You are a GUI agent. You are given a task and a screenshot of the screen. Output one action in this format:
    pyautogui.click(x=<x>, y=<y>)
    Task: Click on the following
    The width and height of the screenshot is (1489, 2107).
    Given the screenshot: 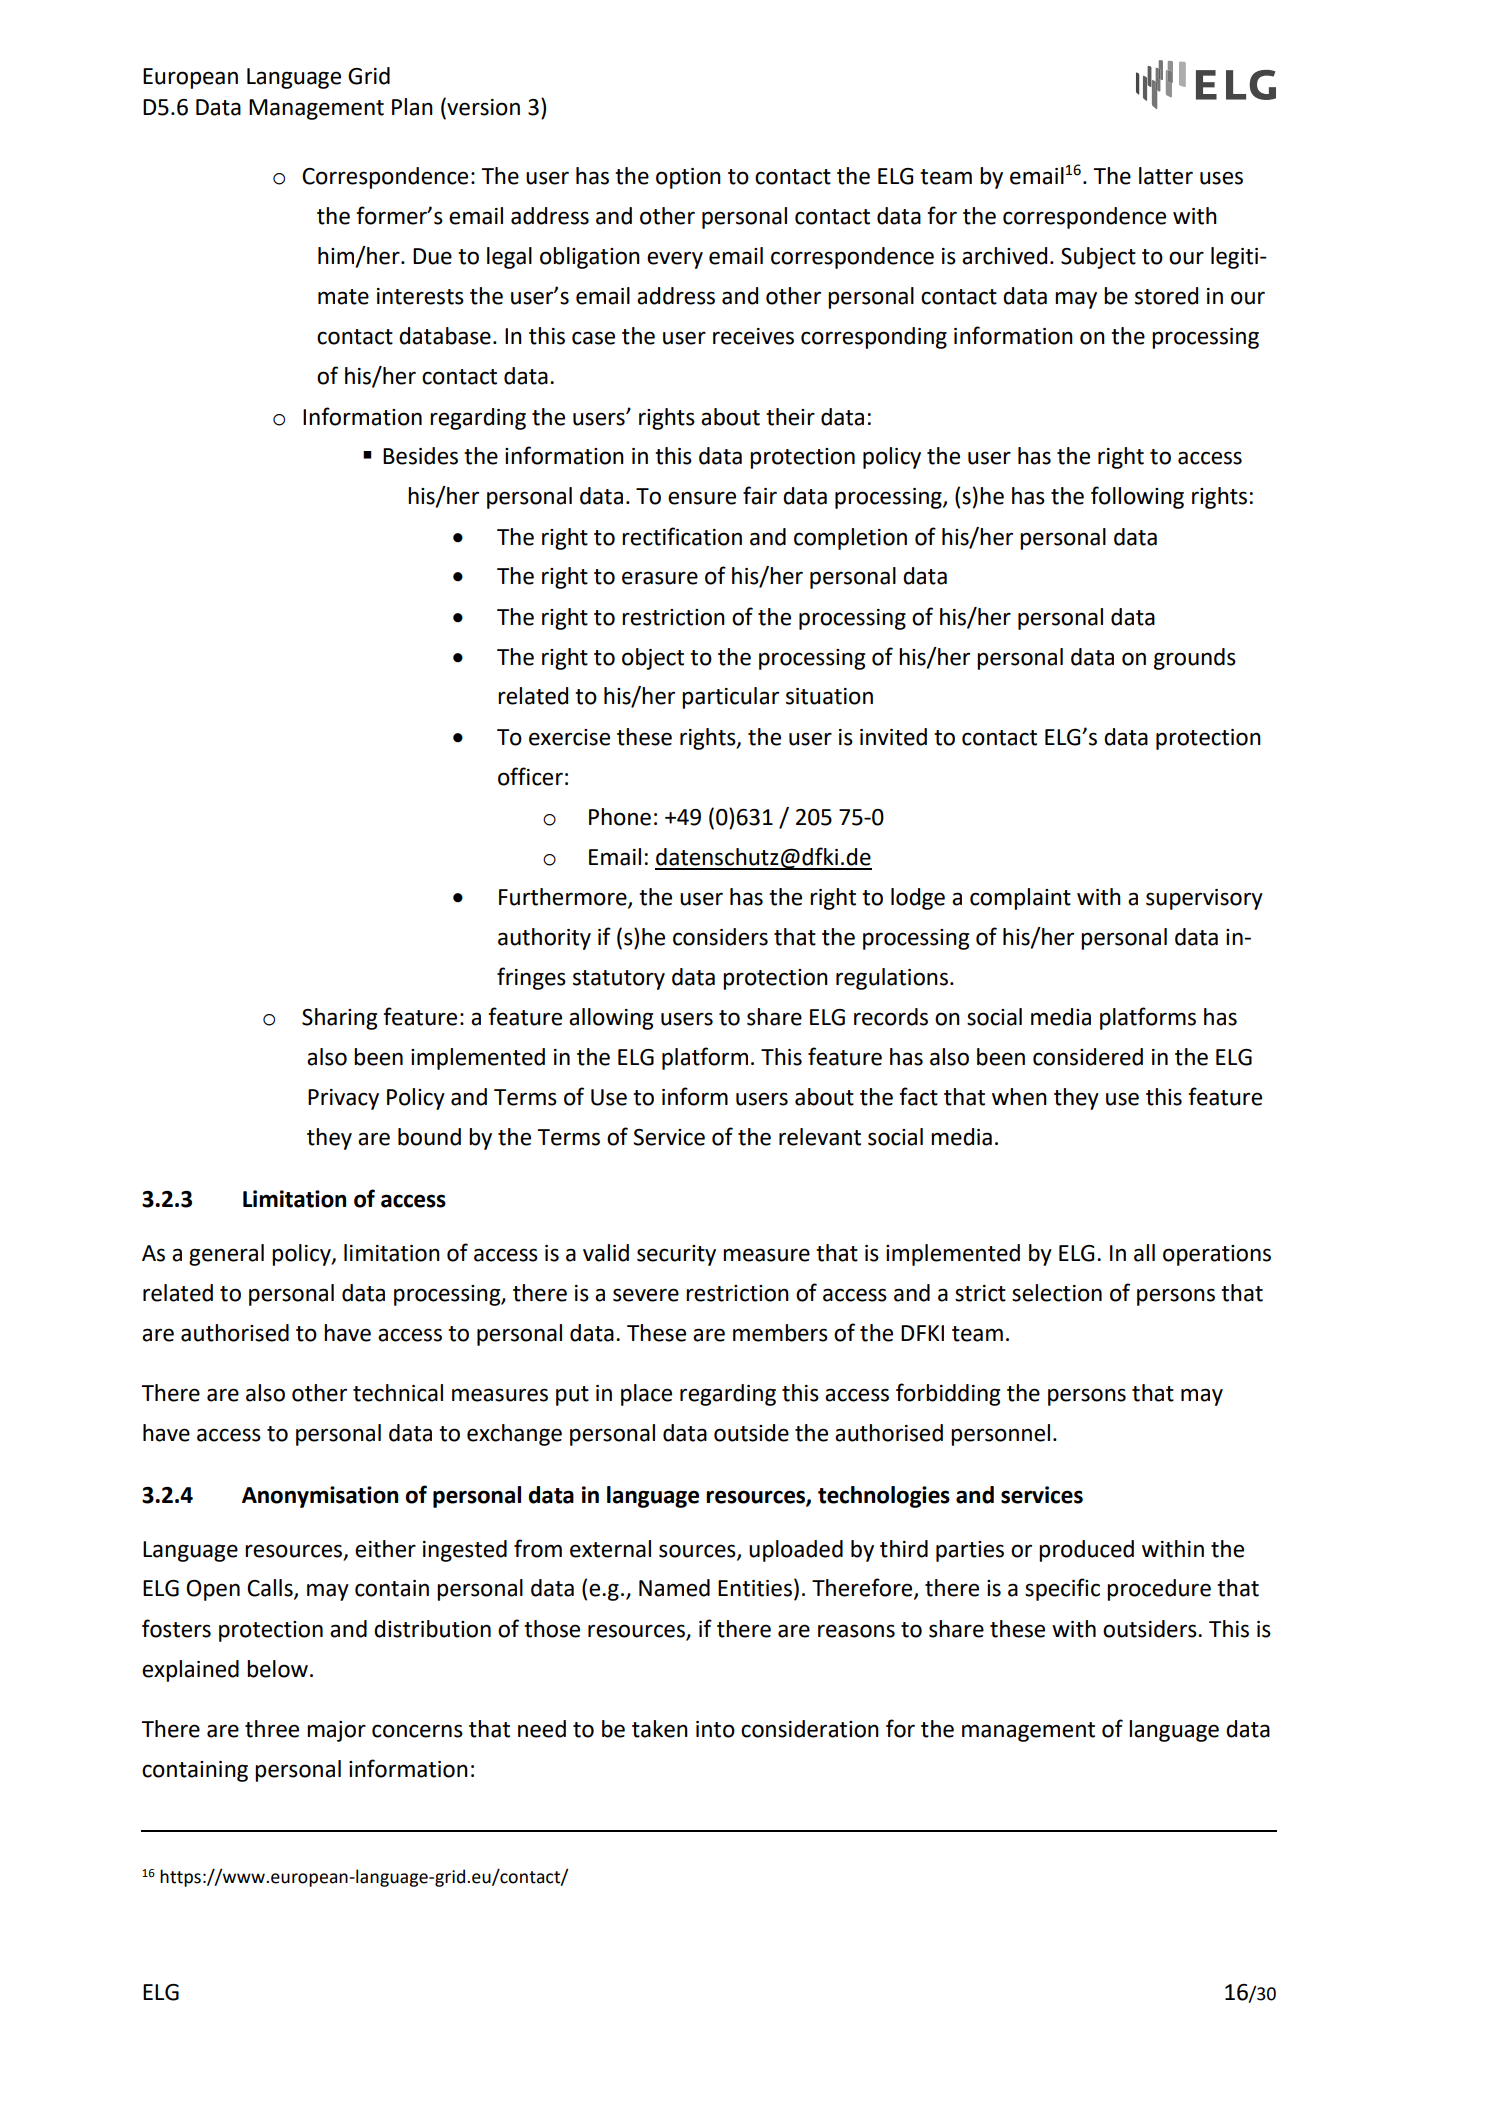 What is the action you would take?
    pyautogui.click(x=1137, y=497)
